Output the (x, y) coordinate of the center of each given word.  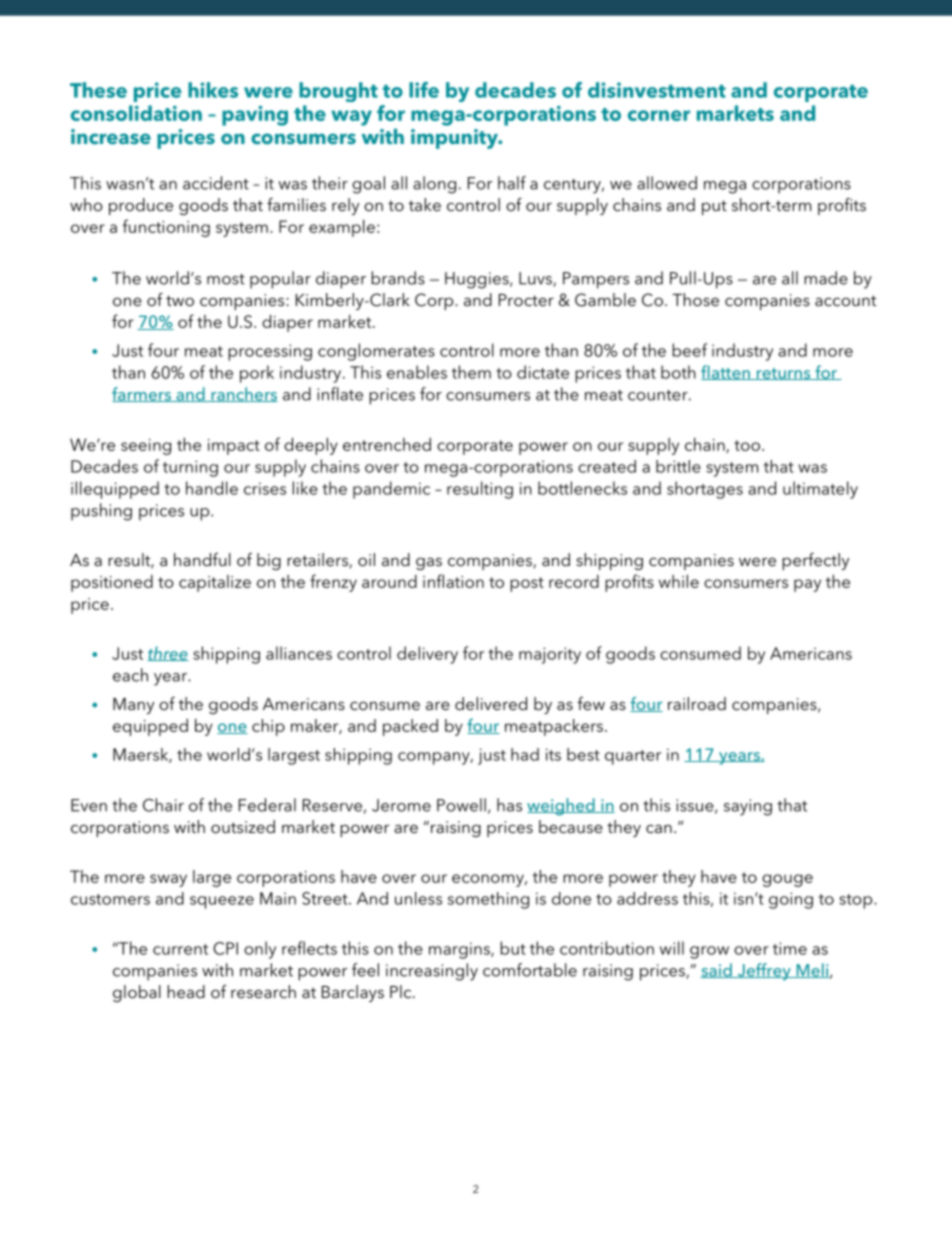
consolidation (136, 113)
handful (202, 559)
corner (659, 115)
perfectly (815, 561)
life (424, 90)
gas (429, 564)
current (180, 949)
